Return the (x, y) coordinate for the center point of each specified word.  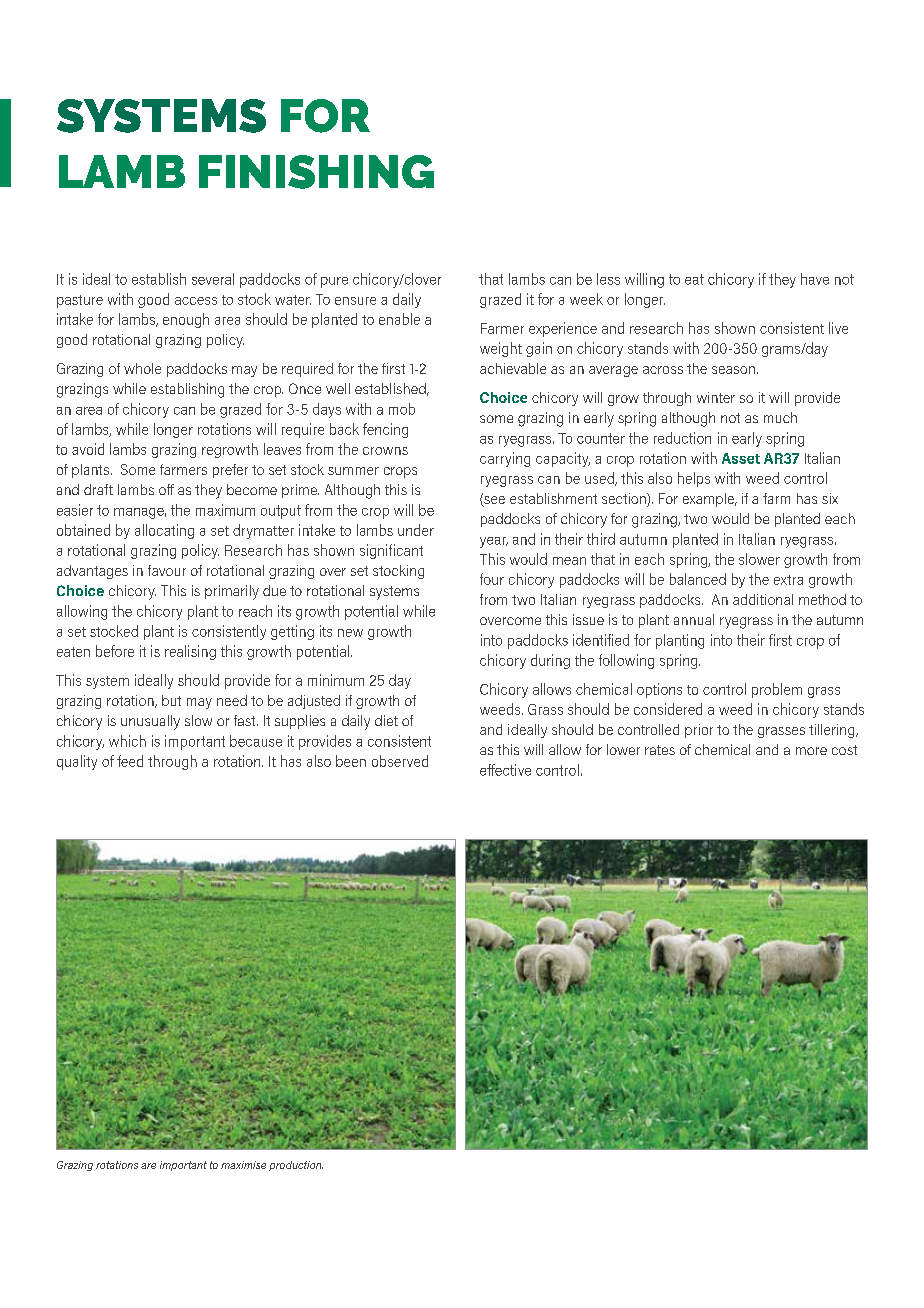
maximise (243, 1165)
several (213, 279)
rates (660, 750)
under (416, 530)
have (815, 279)
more (811, 751)
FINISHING (316, 172)
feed (130, 761)
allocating (164, 531)
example (709, 500)
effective (505, 770)
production (296, 1166)
